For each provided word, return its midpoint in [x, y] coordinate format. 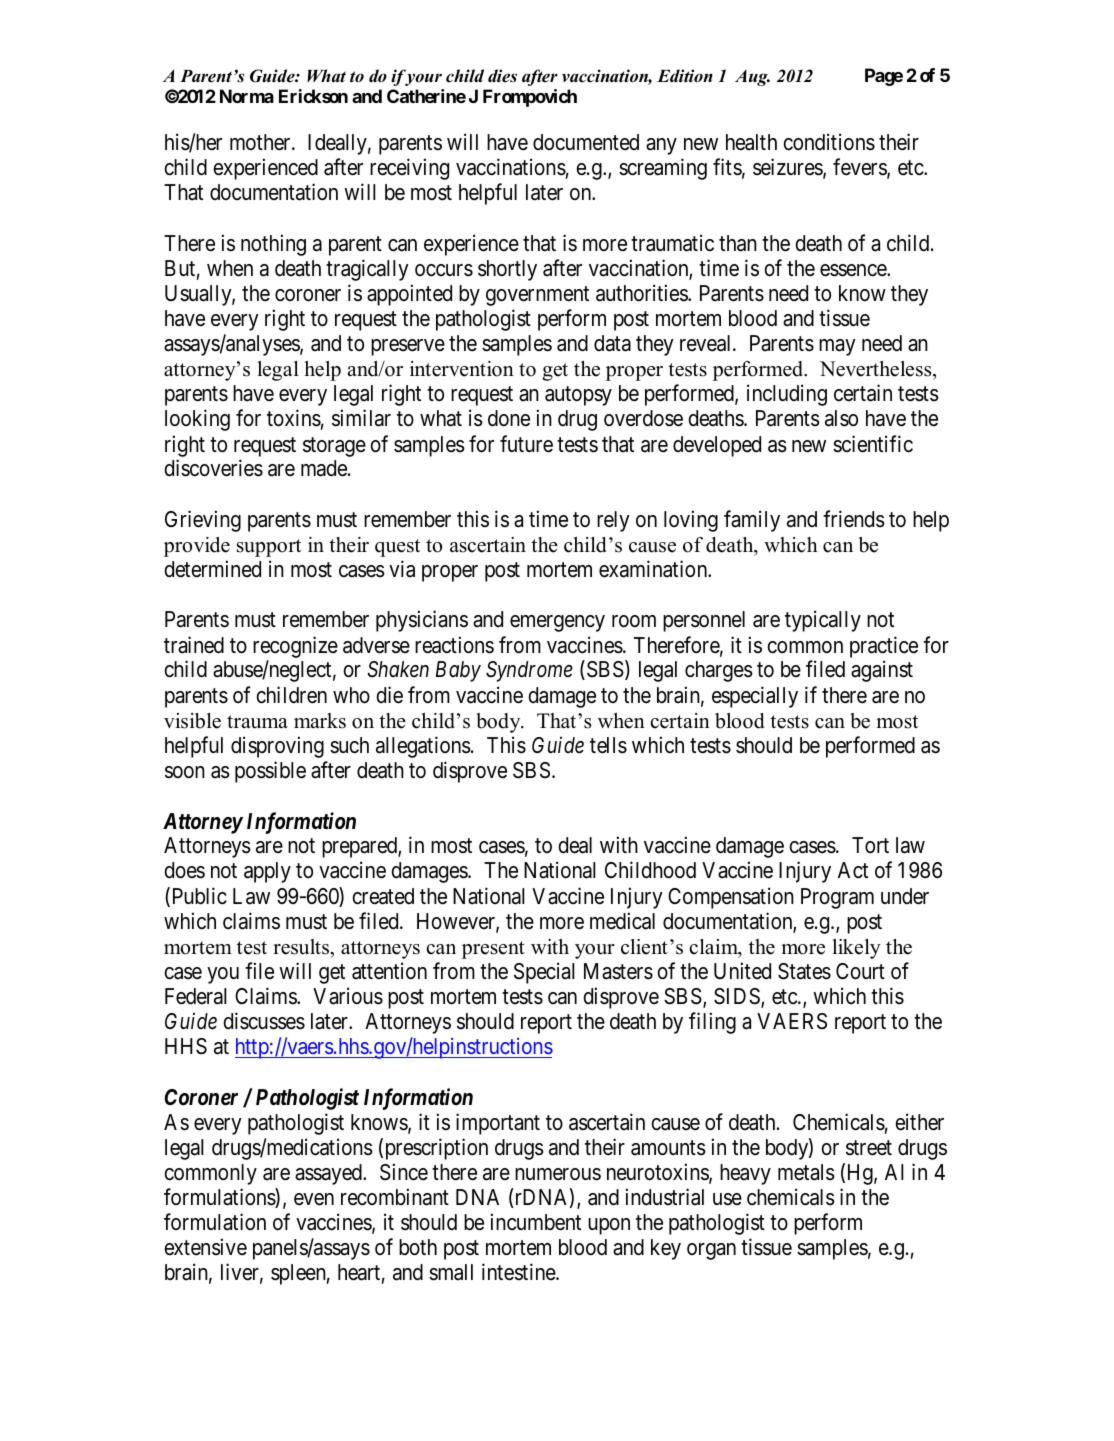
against [882, 671]
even [314, 1199]
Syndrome [529, 671]
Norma [247, 96]
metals [806, 1172]
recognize [295, 647]
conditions [829, 142]
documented [586, 142]
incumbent [536, 1222]
